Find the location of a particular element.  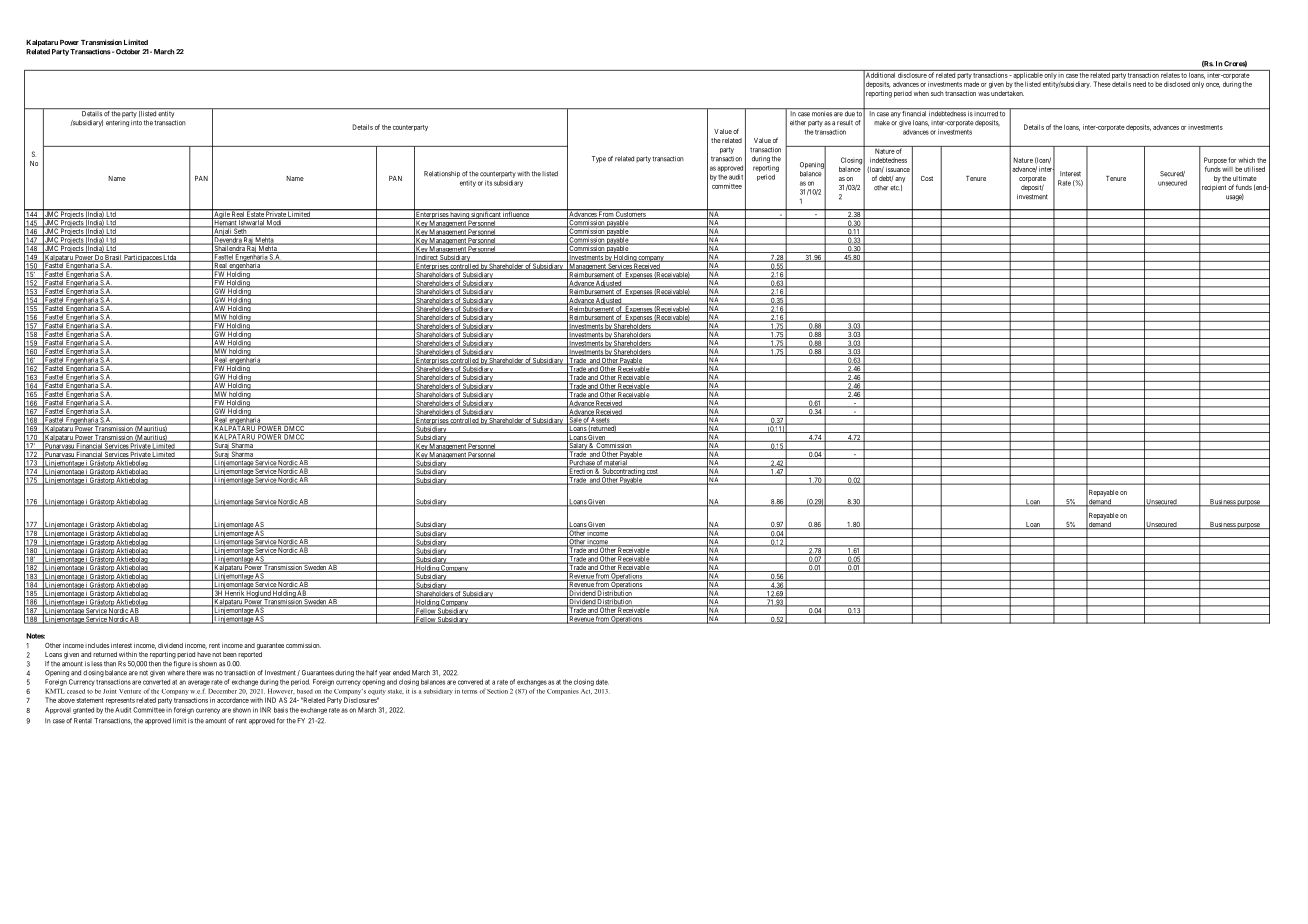

reported is located at coordinates (250, 655).
